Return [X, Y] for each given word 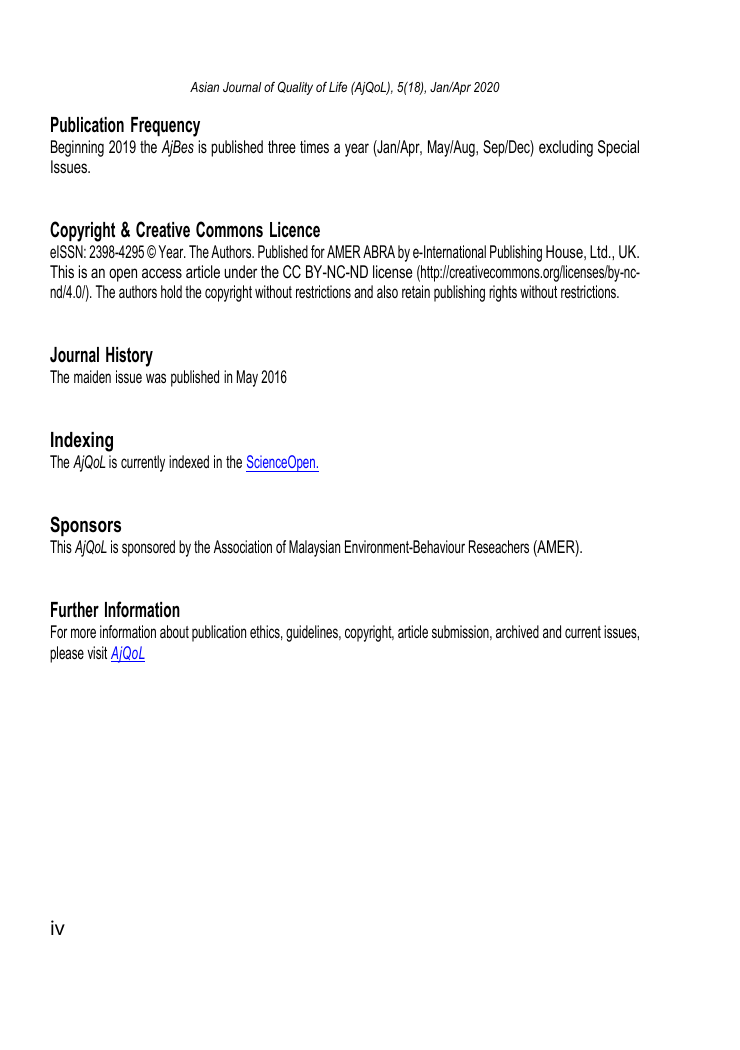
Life [338, 86]
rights [503, 293]
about [174, 631]
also [387, 291]
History [129, 357]
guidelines [313, 633]
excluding [566, 148]
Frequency [165, 127]
